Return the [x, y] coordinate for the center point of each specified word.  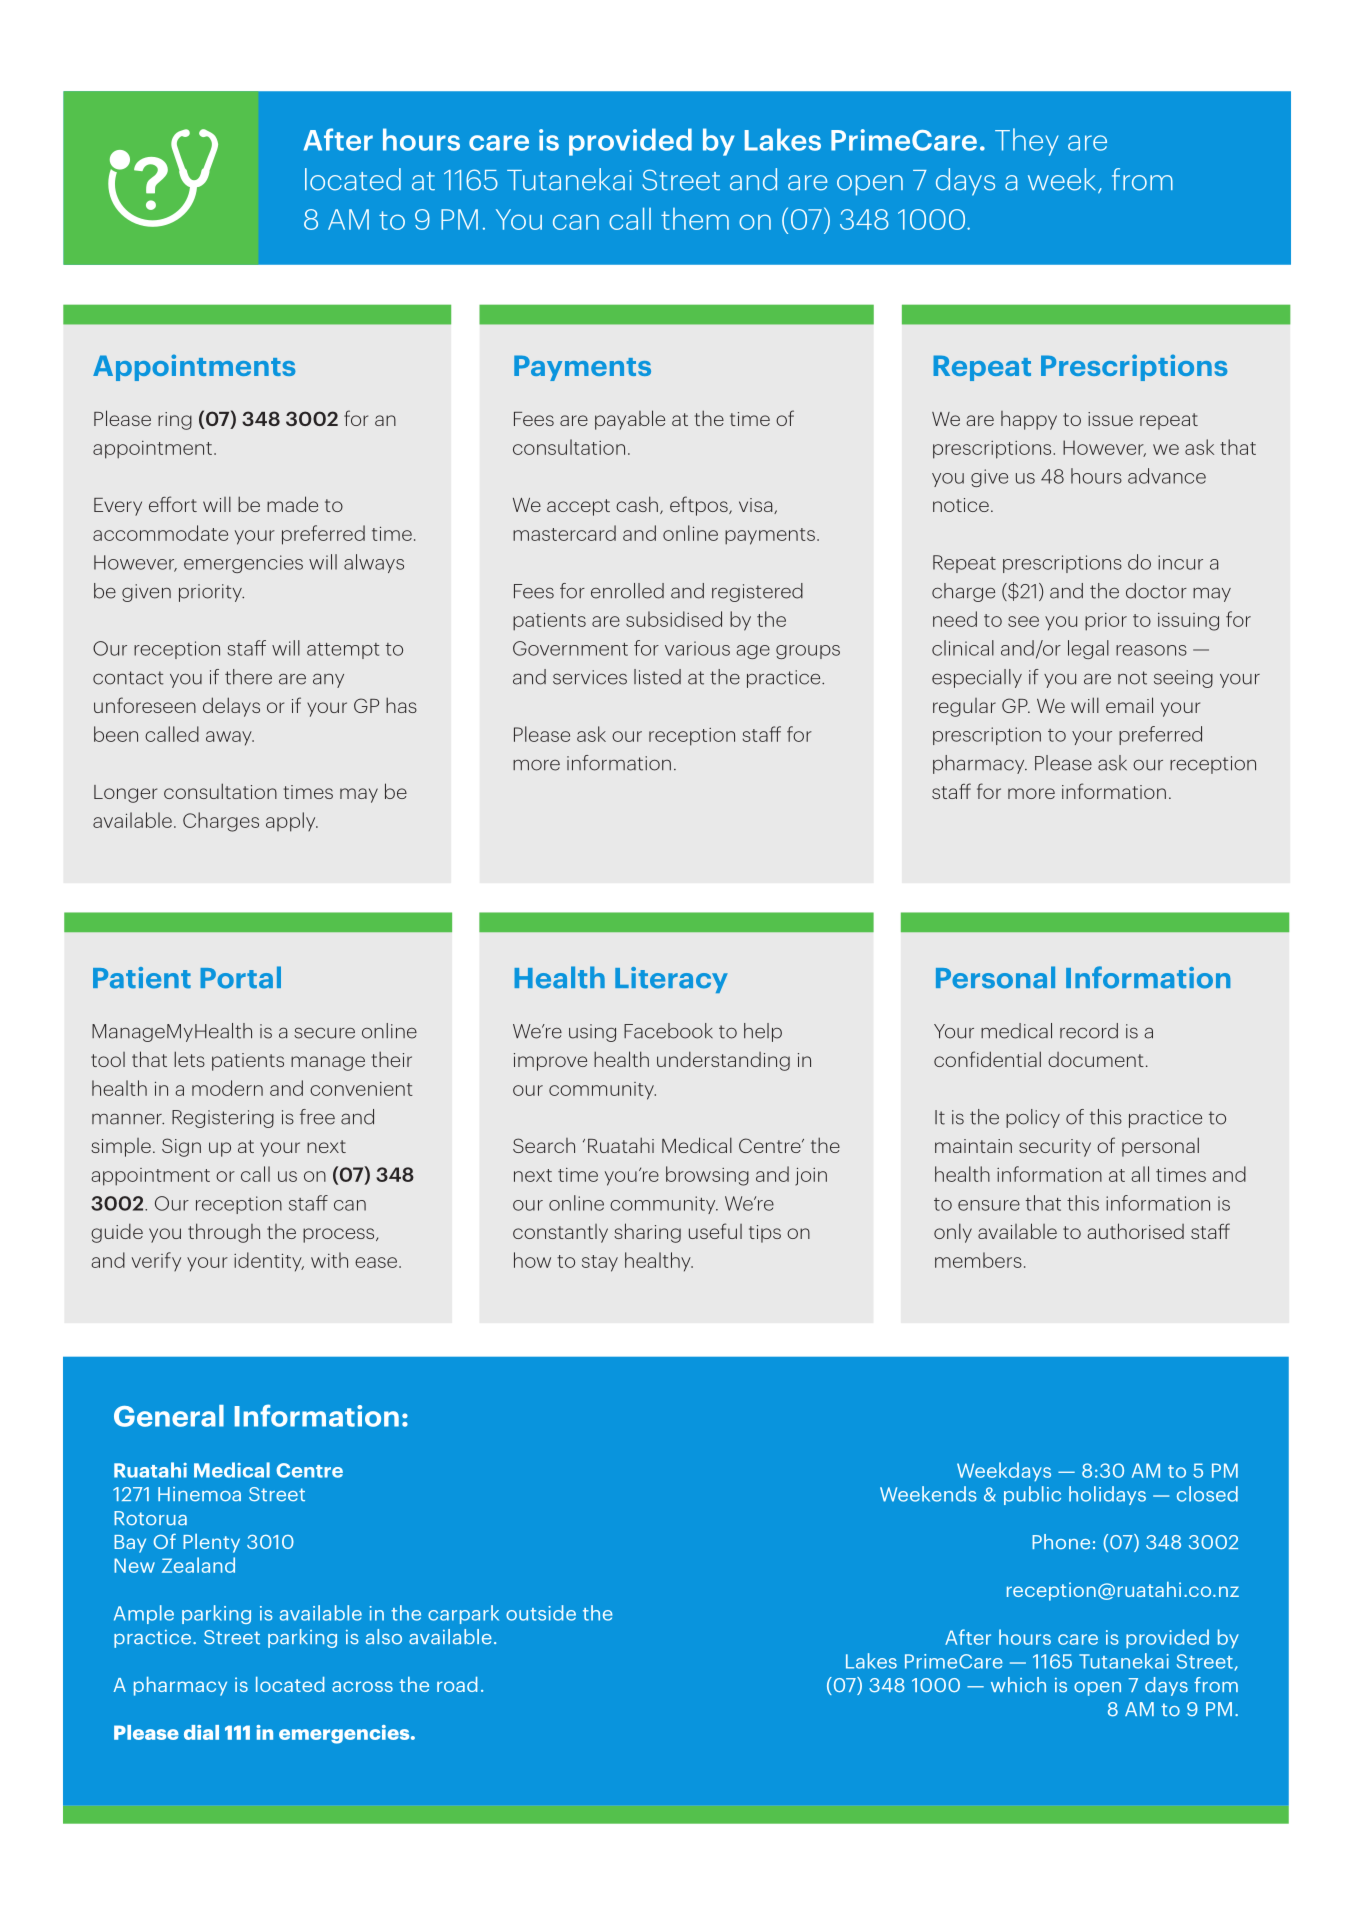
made [292, 504]
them [695, 219]
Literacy [671, 980]
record [1089, 1031]
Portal [240, 977]
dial [201, 1732]
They [1026, 142]
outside [541, 1613]
